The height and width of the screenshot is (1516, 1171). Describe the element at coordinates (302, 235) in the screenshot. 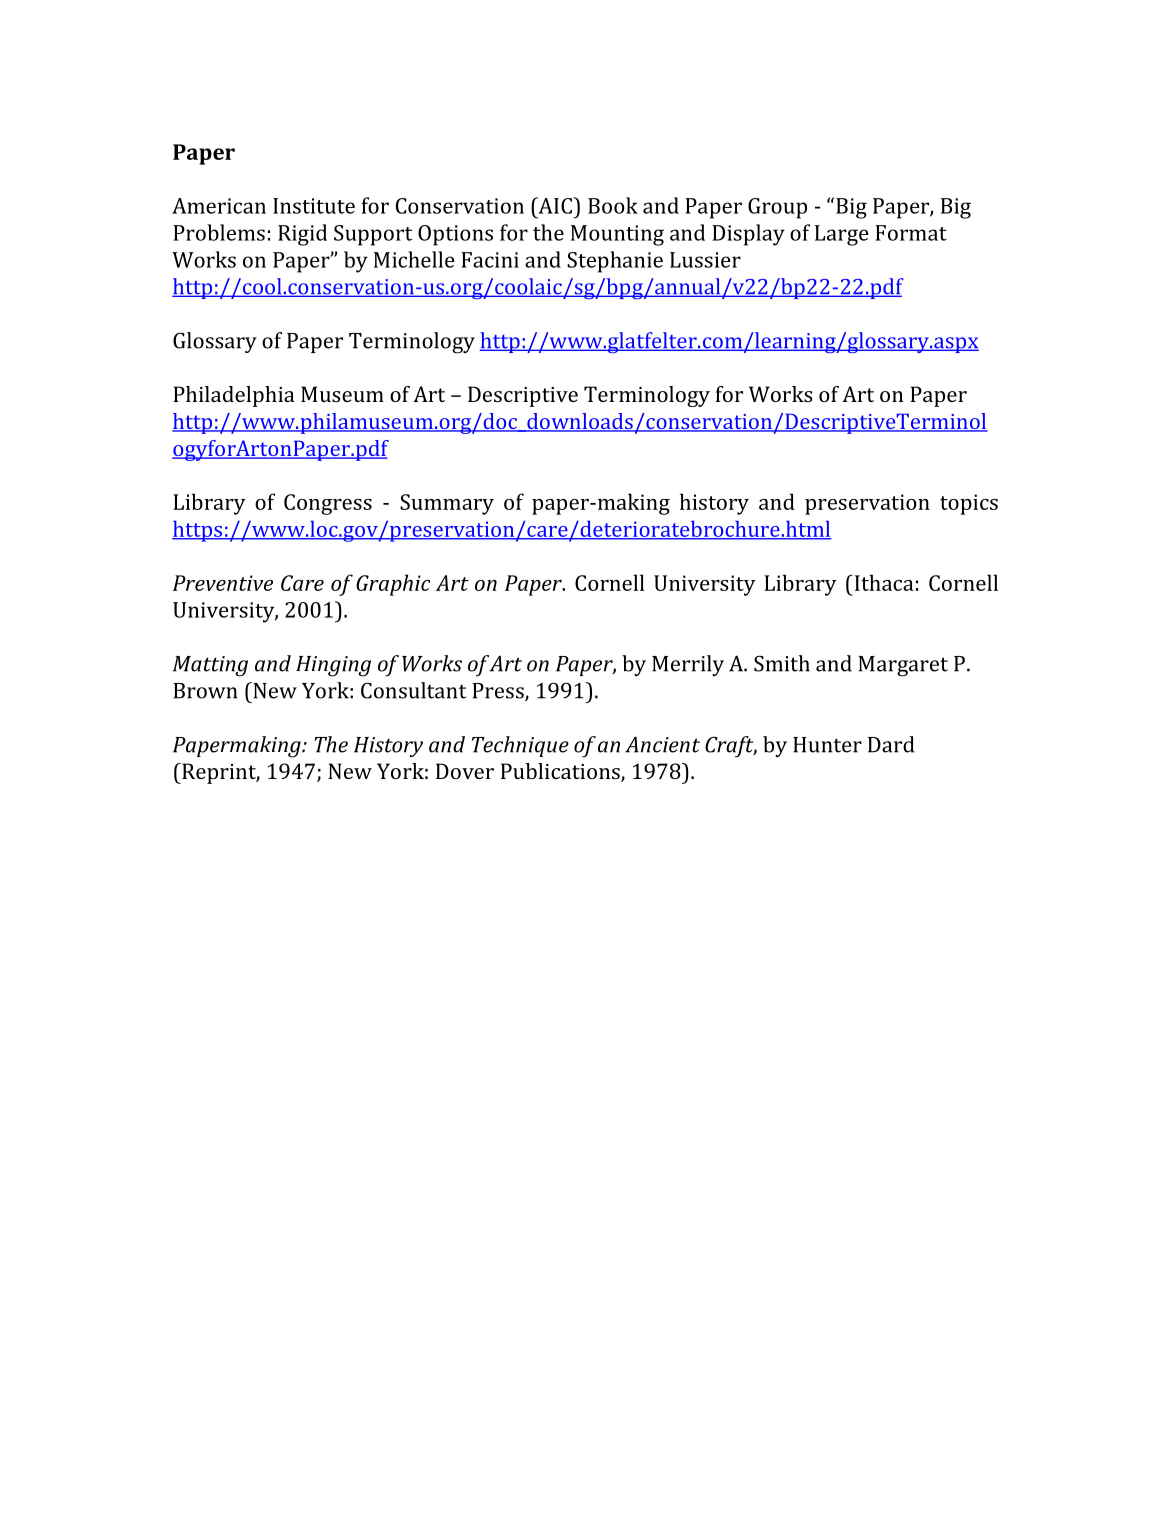

I see `Rigid` at that location.
